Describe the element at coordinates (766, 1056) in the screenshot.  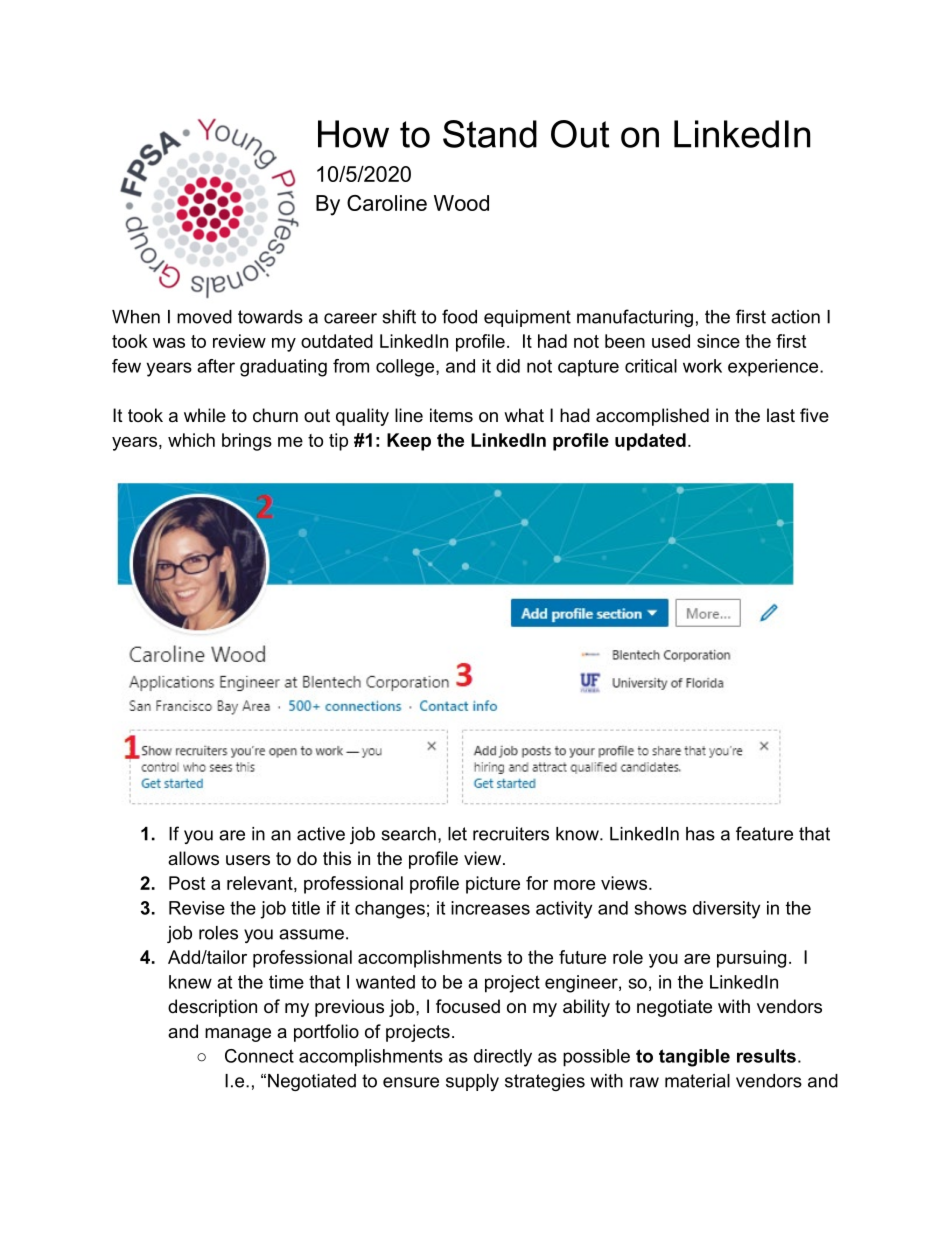
I see `results` at that location.
